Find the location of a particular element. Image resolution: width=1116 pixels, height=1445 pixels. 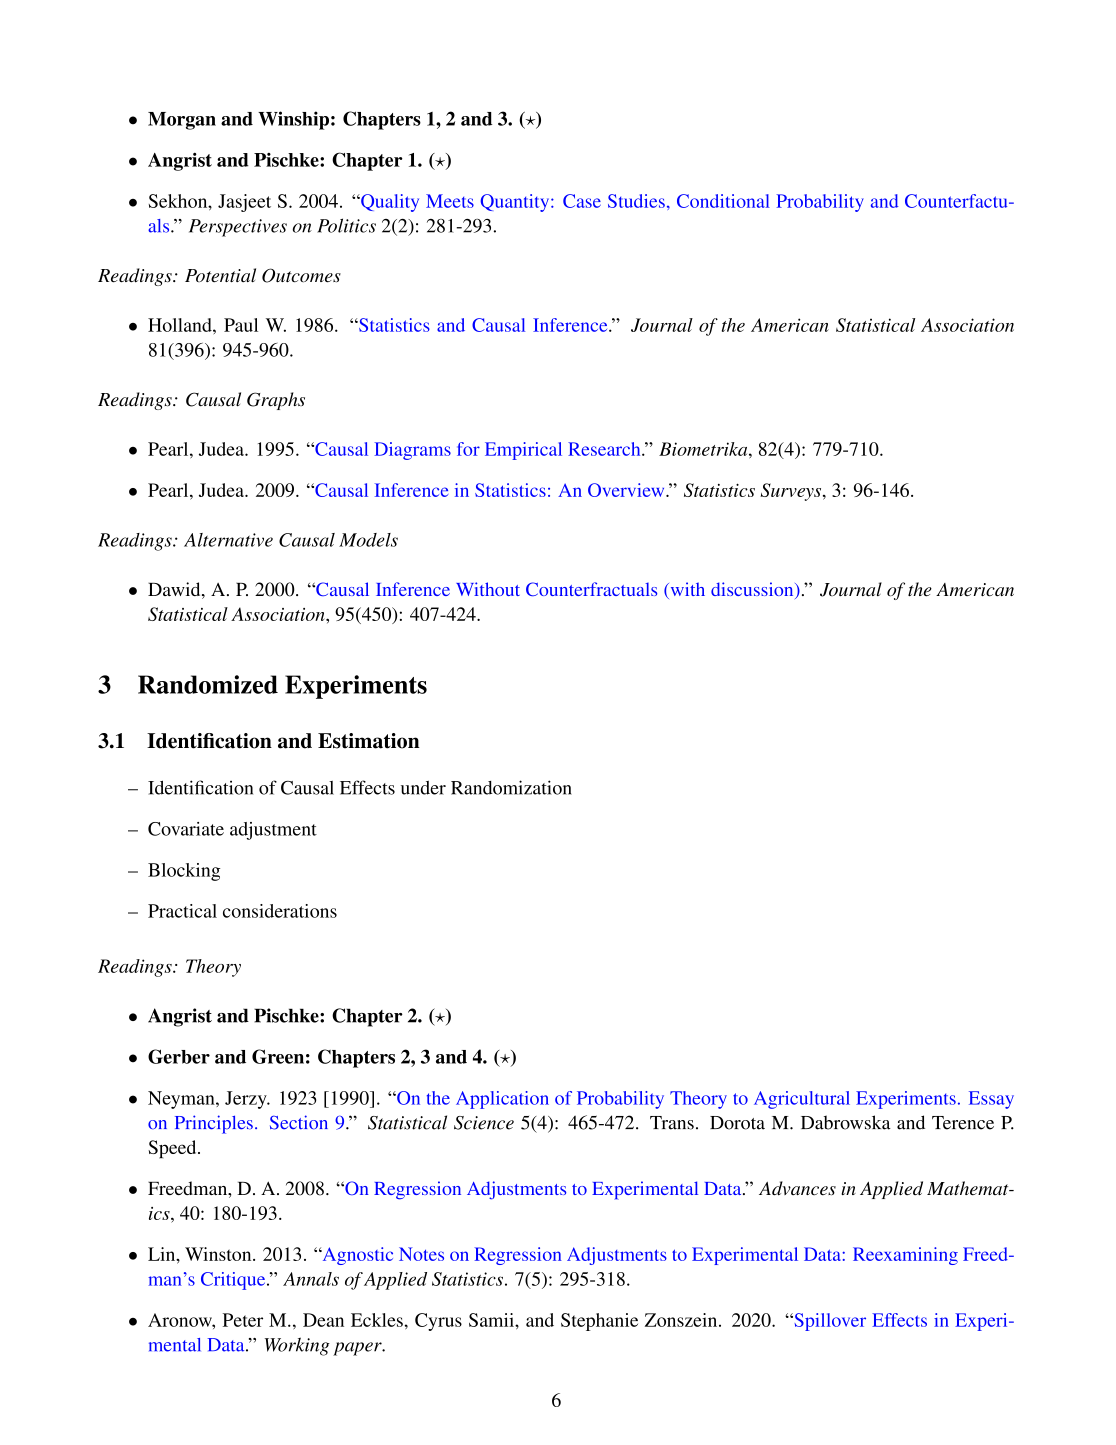

Conditional is located at coordinates (723, 201).
